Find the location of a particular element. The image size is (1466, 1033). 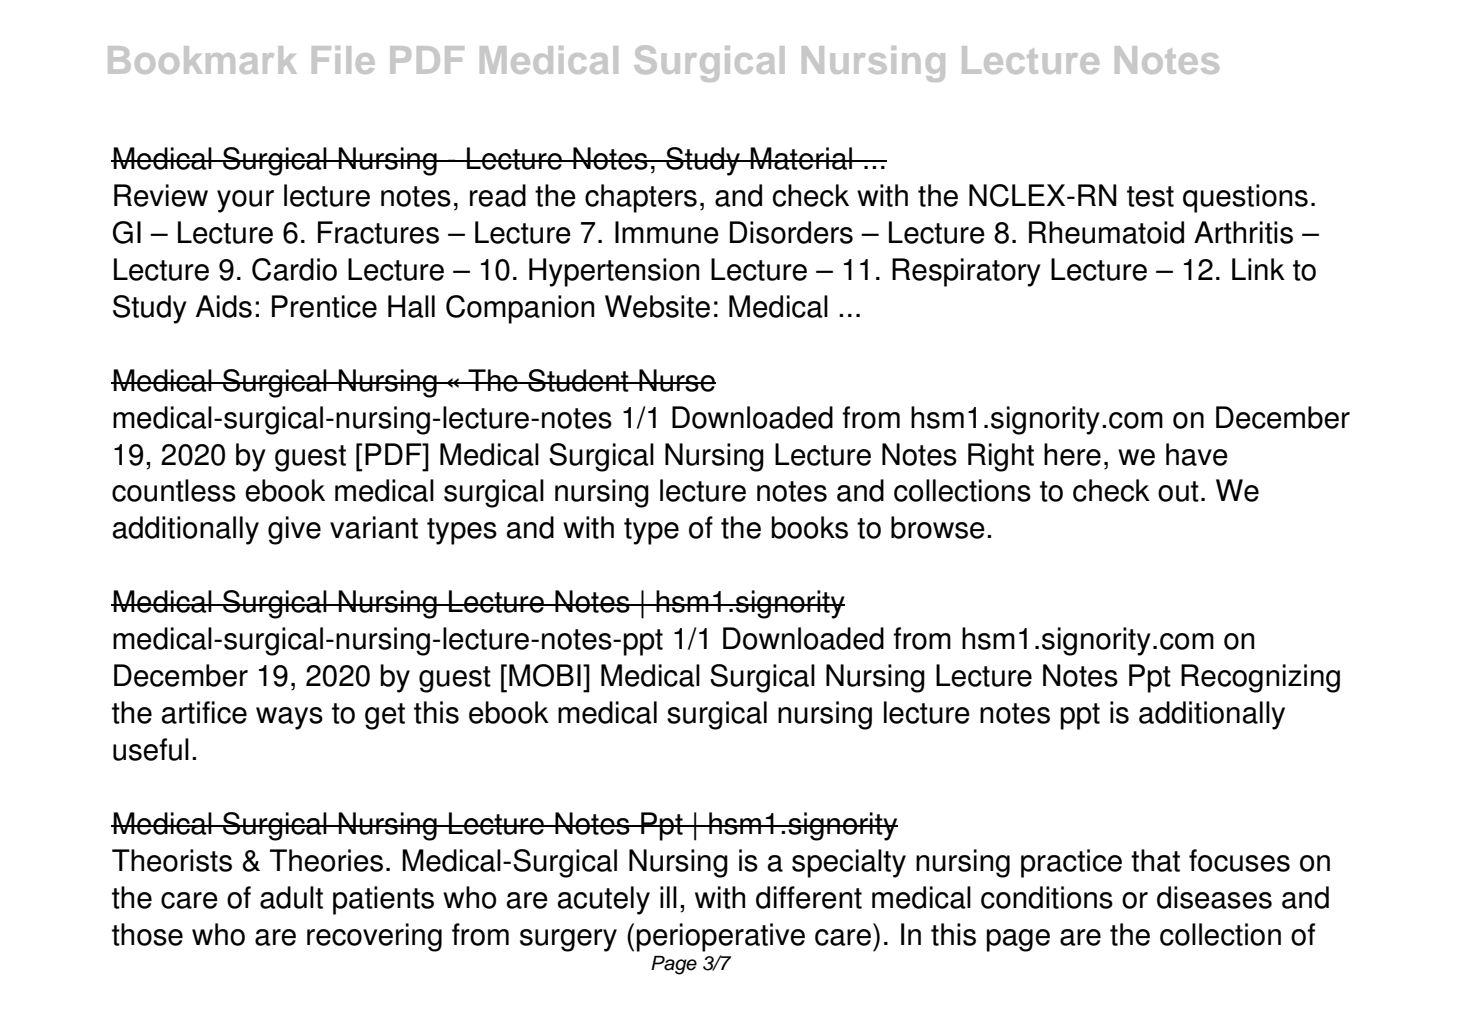

Material is located at coordinates (801, 158).
